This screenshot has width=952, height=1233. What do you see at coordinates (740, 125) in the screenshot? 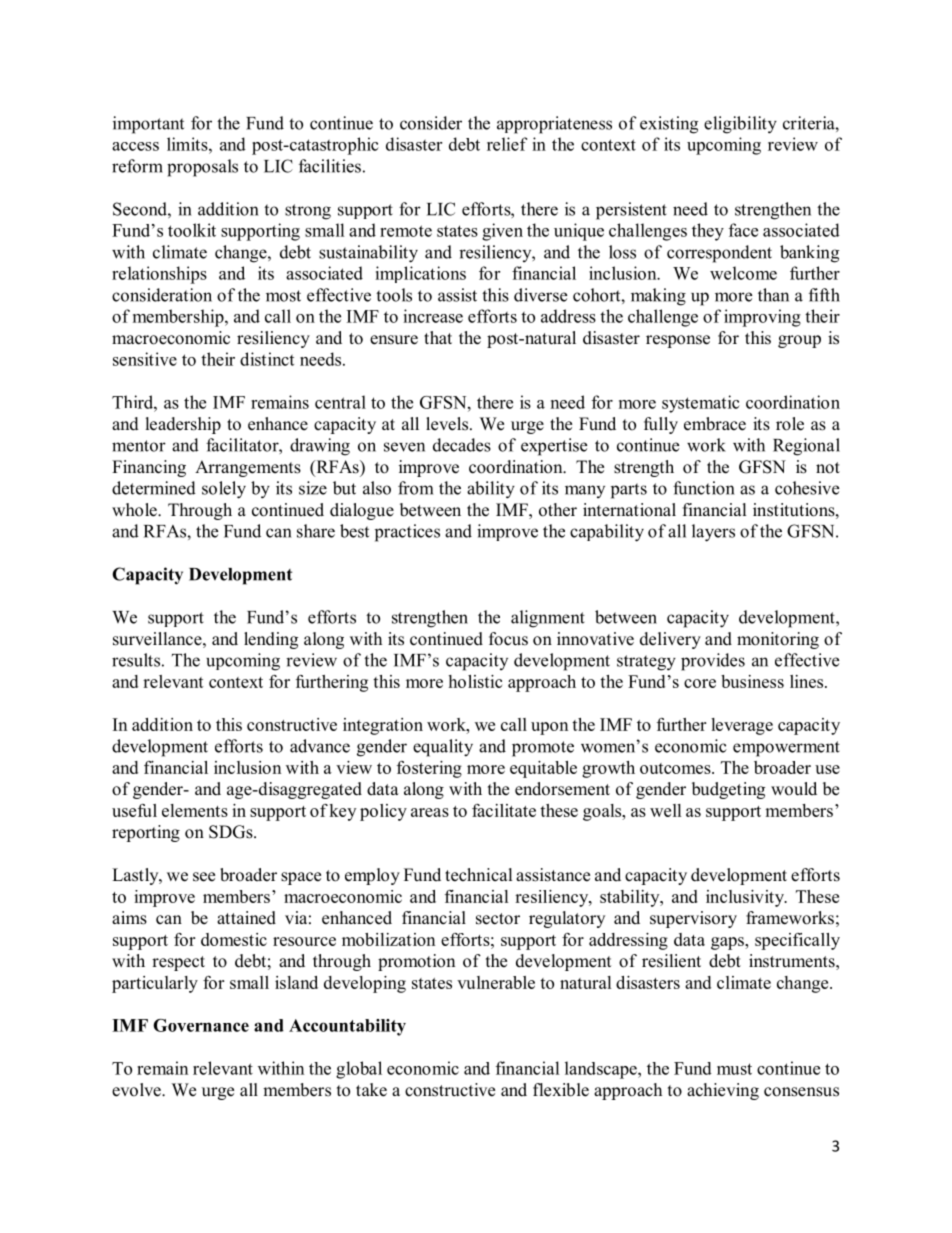
I see `eligibility` at bounding box center [740, 125].
